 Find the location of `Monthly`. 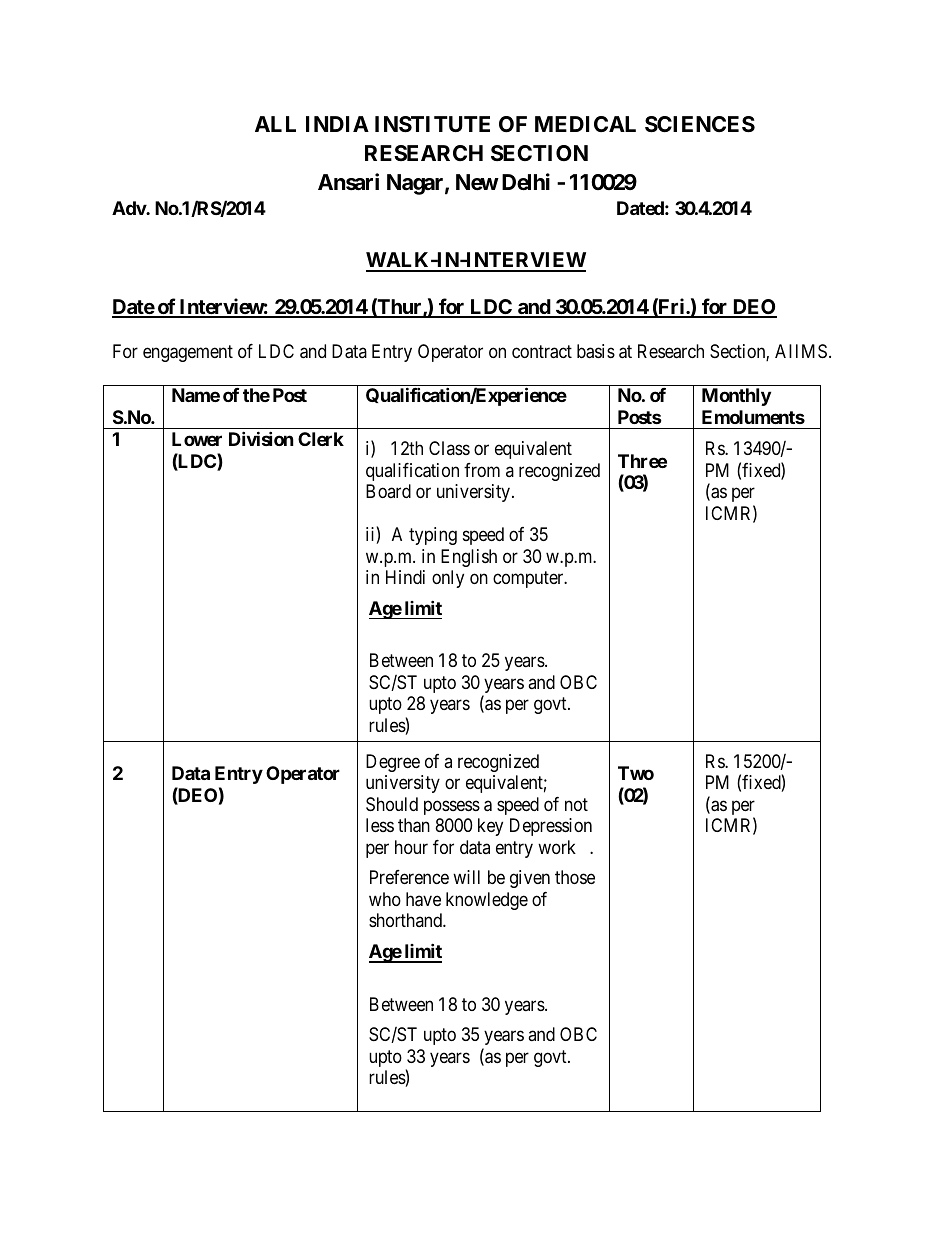

Monthly is located at coordinates (736, 397).
